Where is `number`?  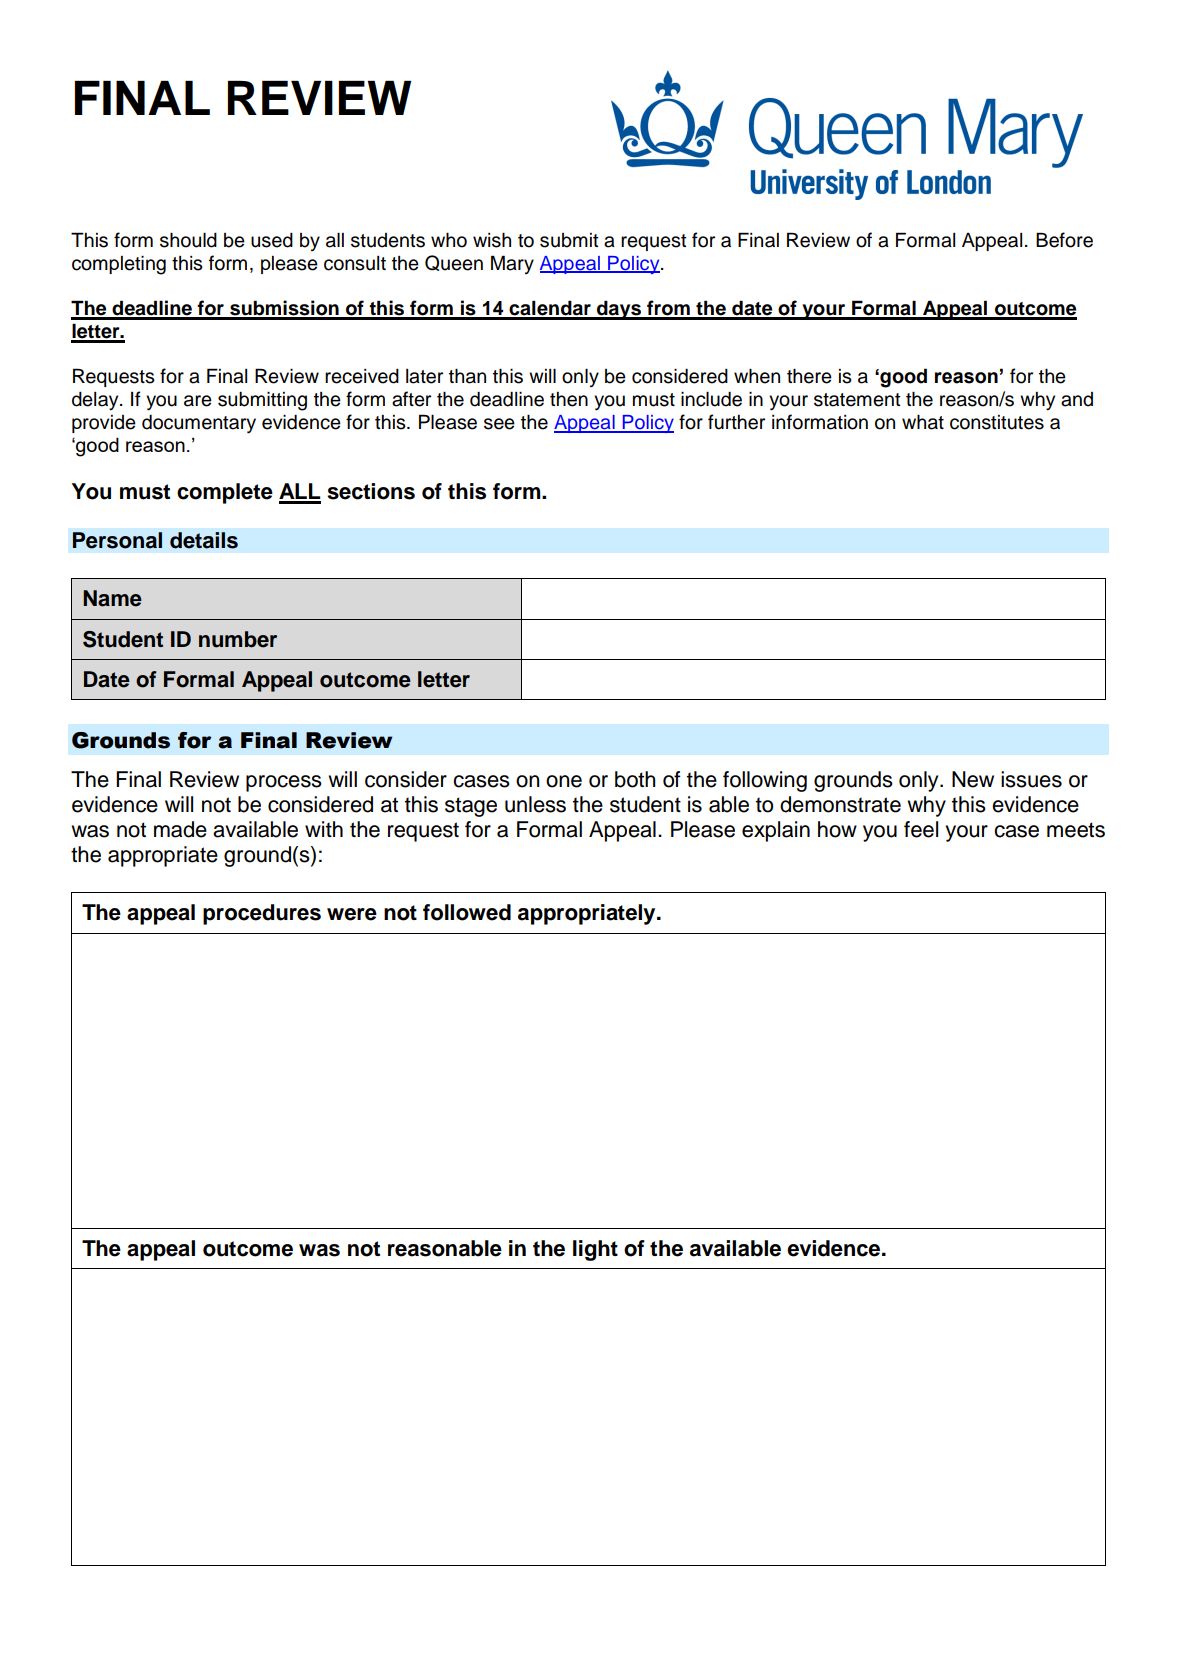
number is located at coordinates (238, 639).
